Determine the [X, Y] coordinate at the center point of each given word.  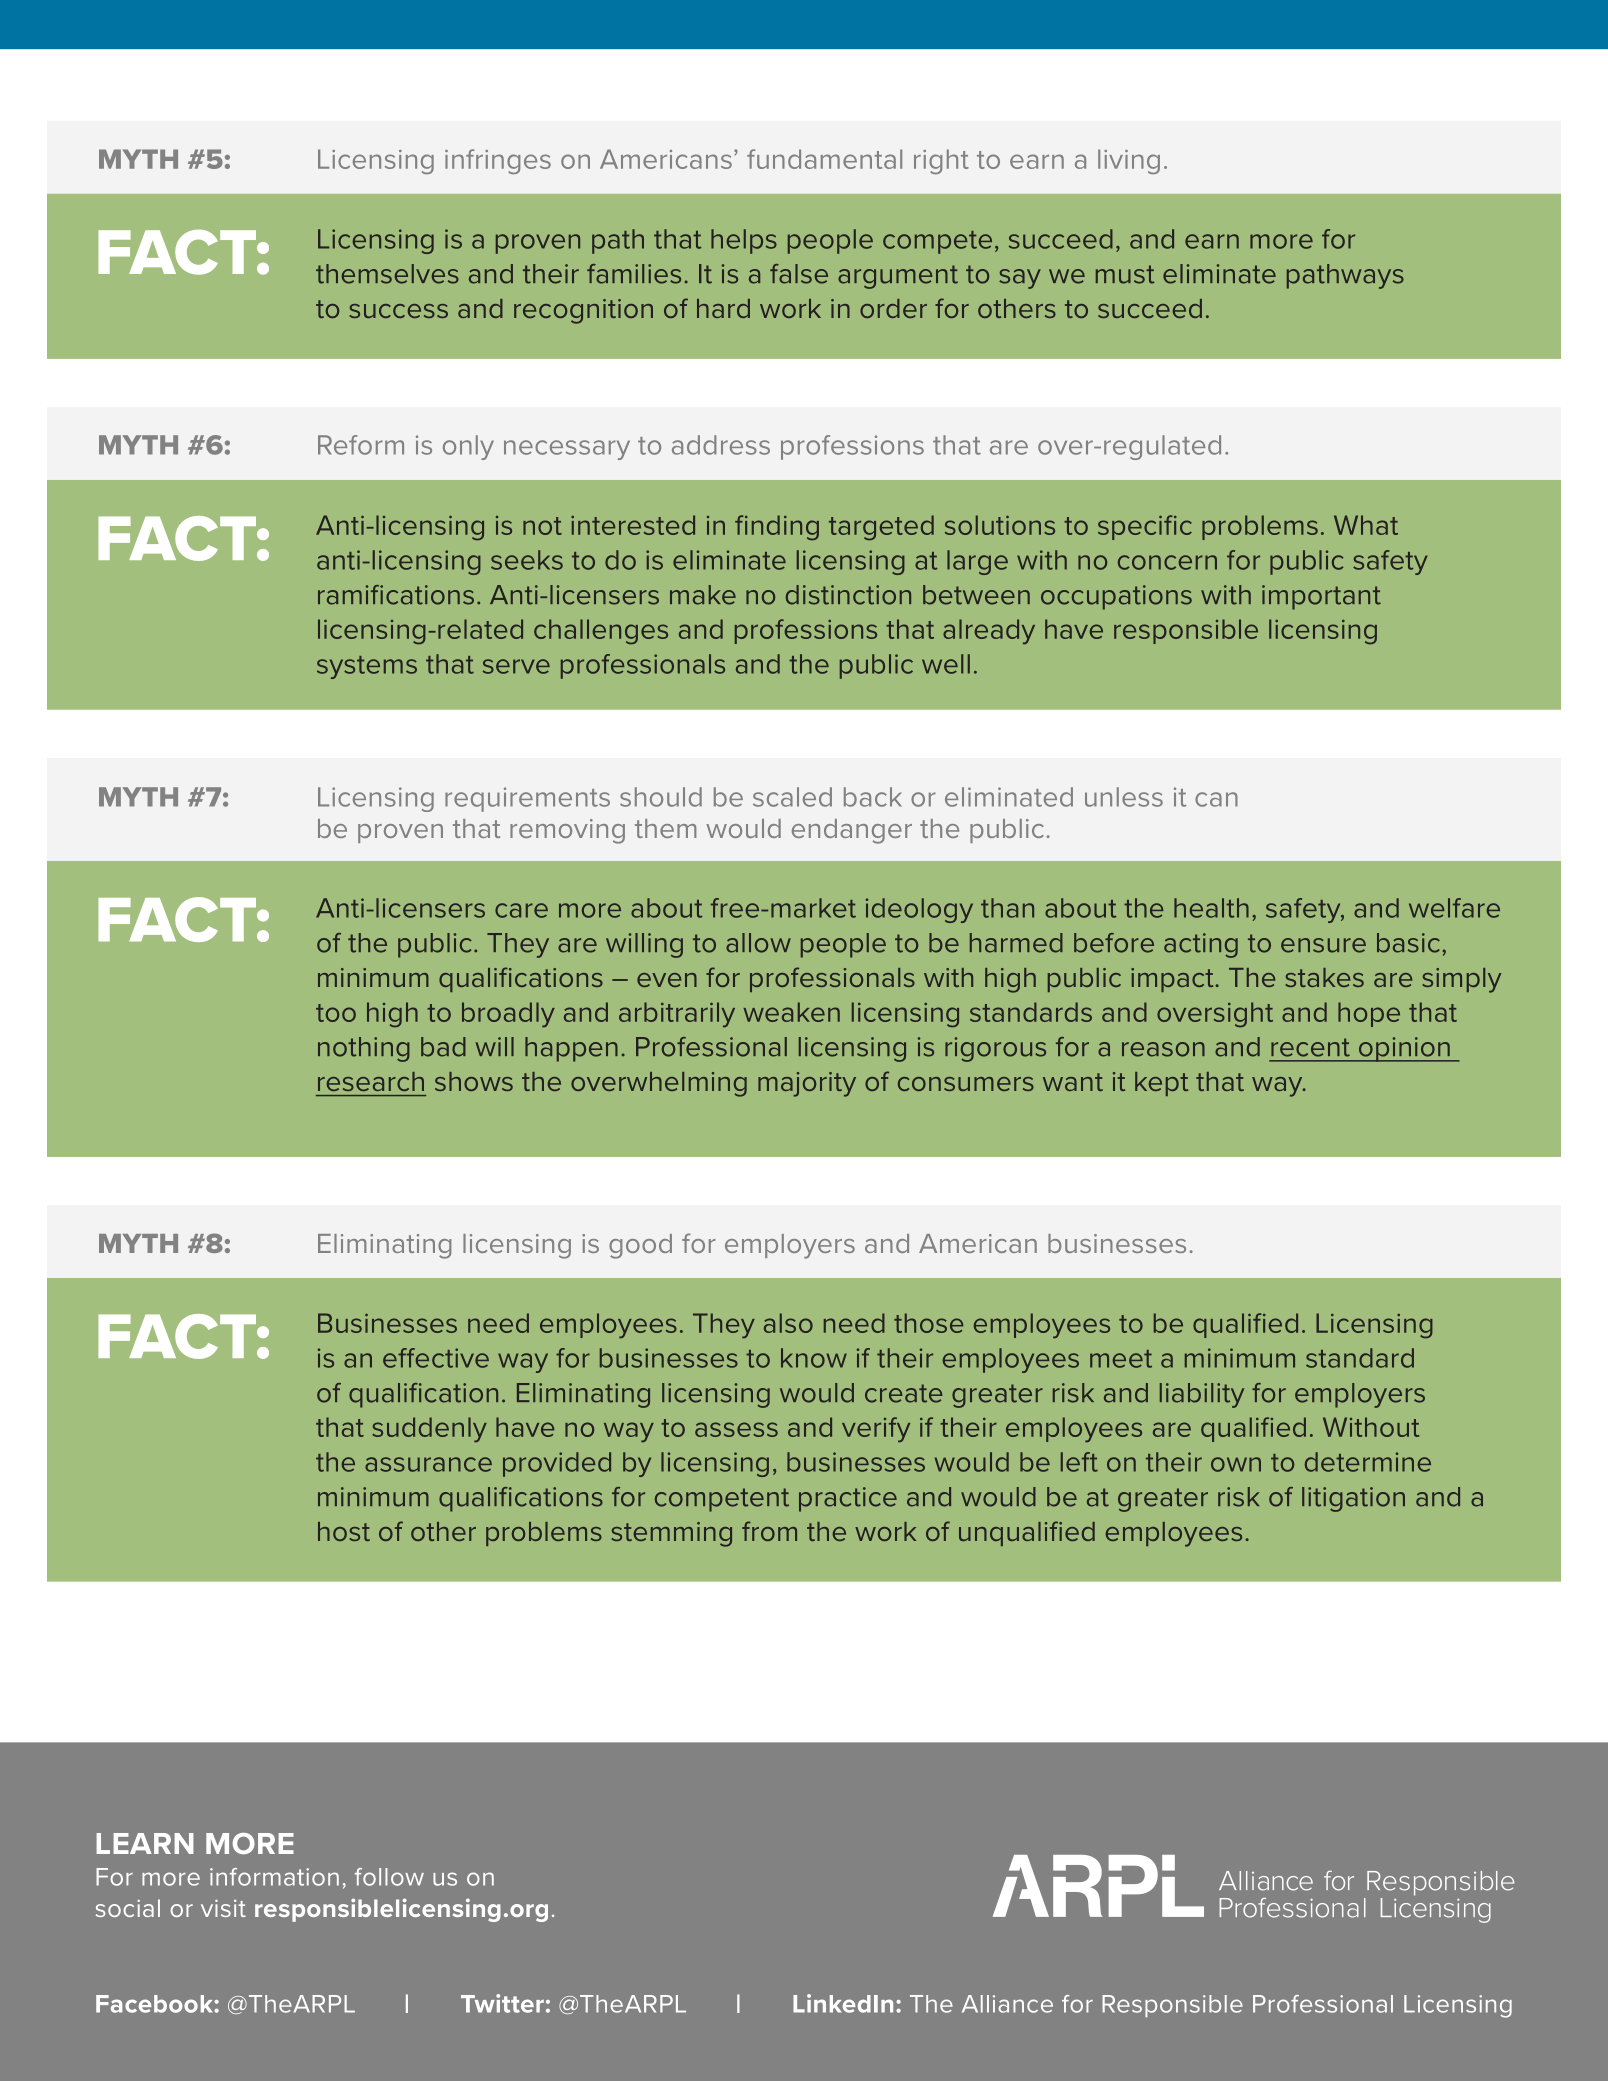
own [1236, 1464]
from [769, 1531]
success [398, 311]
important [1321, 597]
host [344, 1531]
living [1129, 161]
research [371, 1081]
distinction [848, 595]
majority [807, 1084]
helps [744, 241]
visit [223, 1908]
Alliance [1007, 2004]
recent [1310, 1047]
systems [367, 667]
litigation [1353, 1499]
